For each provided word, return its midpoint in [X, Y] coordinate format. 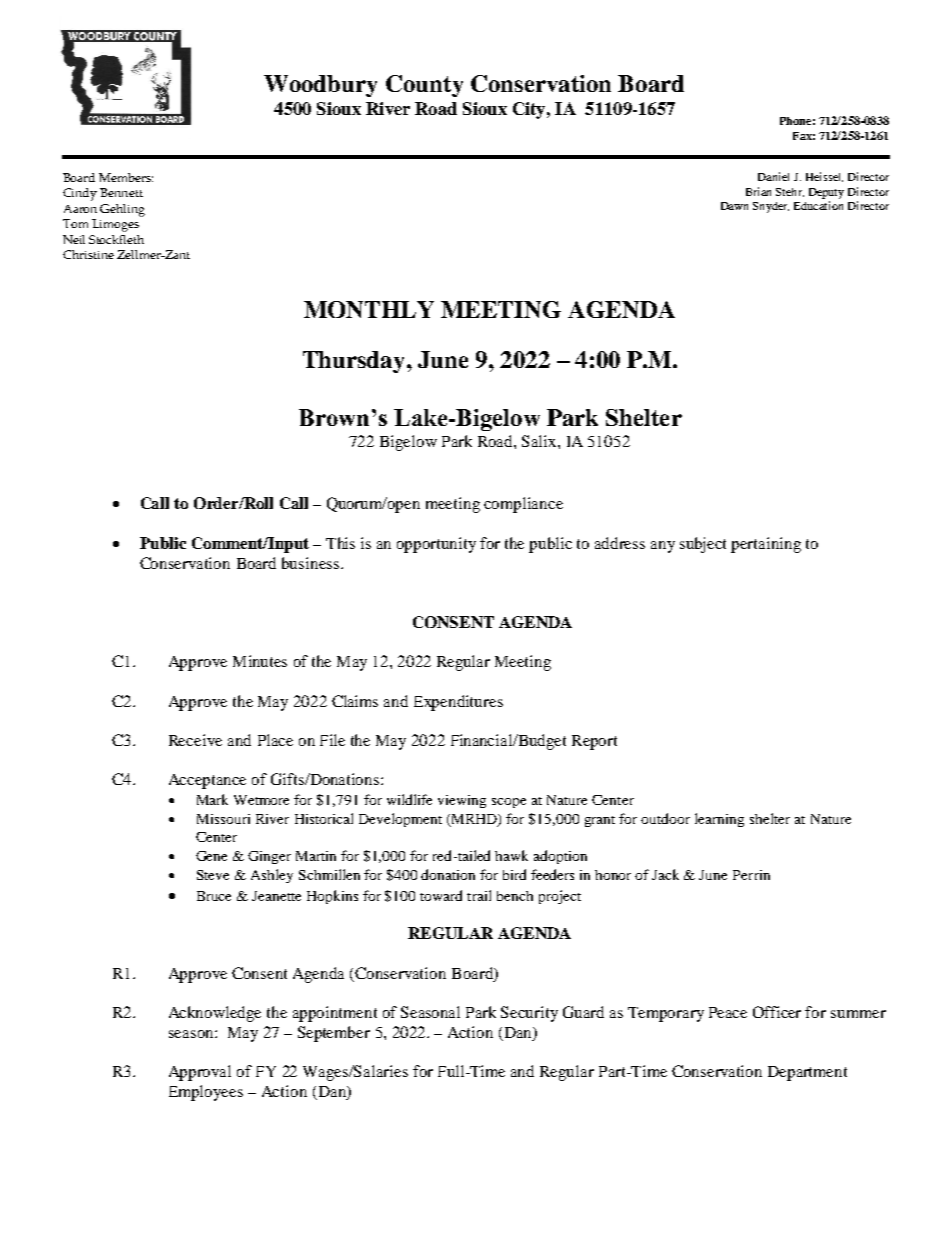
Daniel [773, 176]
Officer [777, 1012]
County [424, 86]
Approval [200, 1073]
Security [529, 1014]
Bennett [121, 192]
